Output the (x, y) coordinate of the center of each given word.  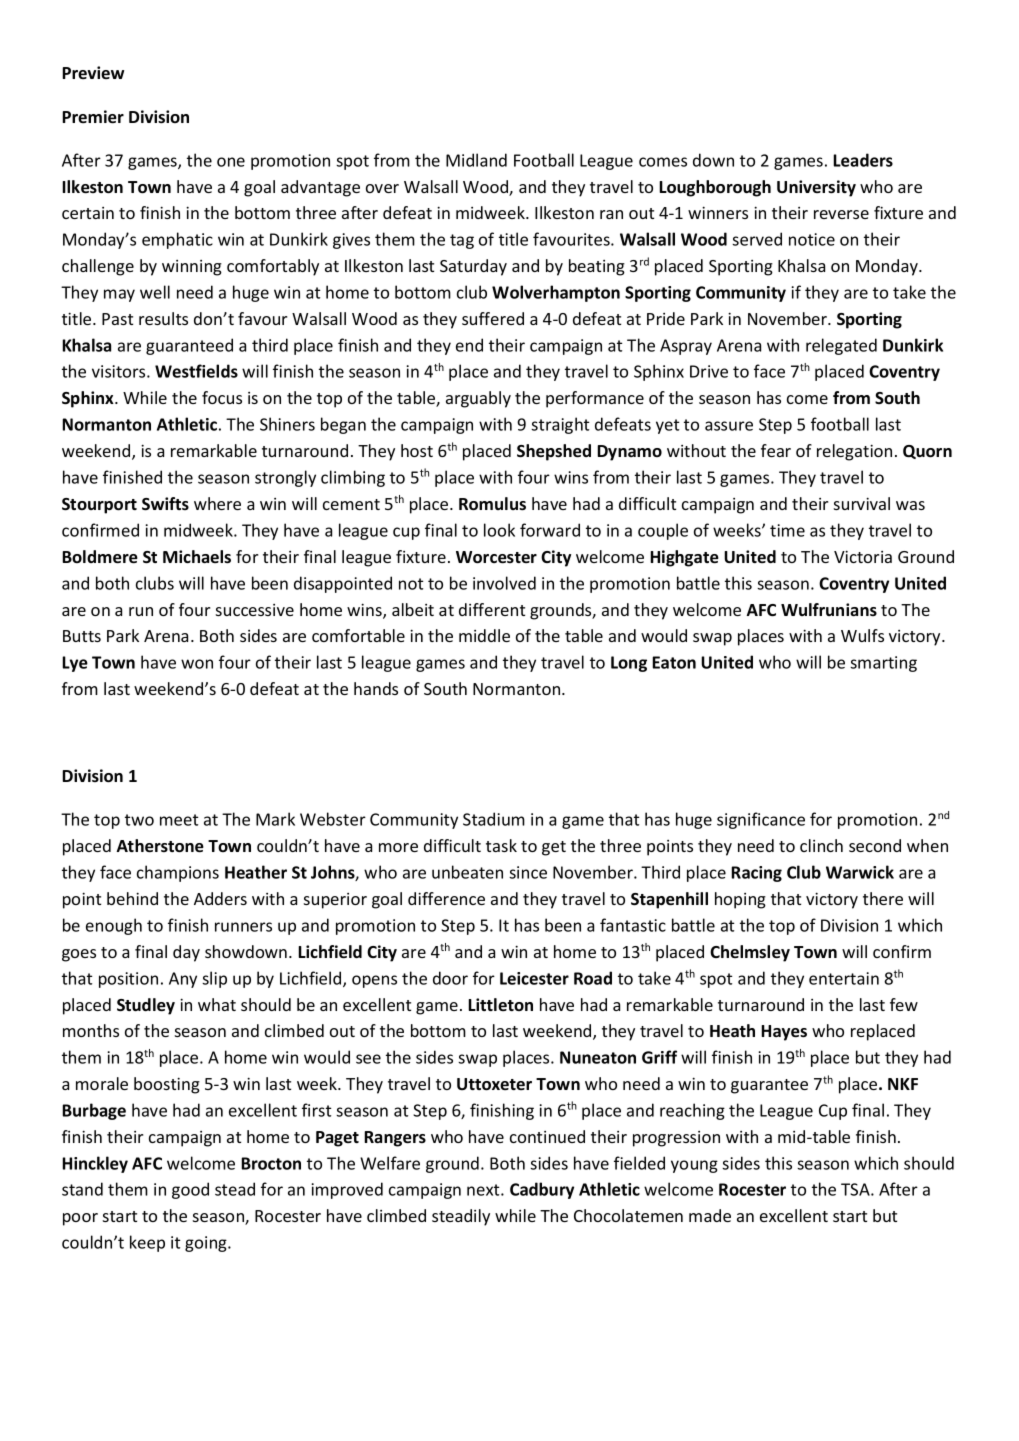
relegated (841, 346)
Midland (476, 160)
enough (114, 926)
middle (484, 635)
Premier (93, 117)
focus (222, 397)
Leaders (863, 160)
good (190, 1190)
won (197, 664)
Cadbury (542, 1190)
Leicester (534, 978)
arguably (478, 399)
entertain (844, 978)
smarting (883, 664)
